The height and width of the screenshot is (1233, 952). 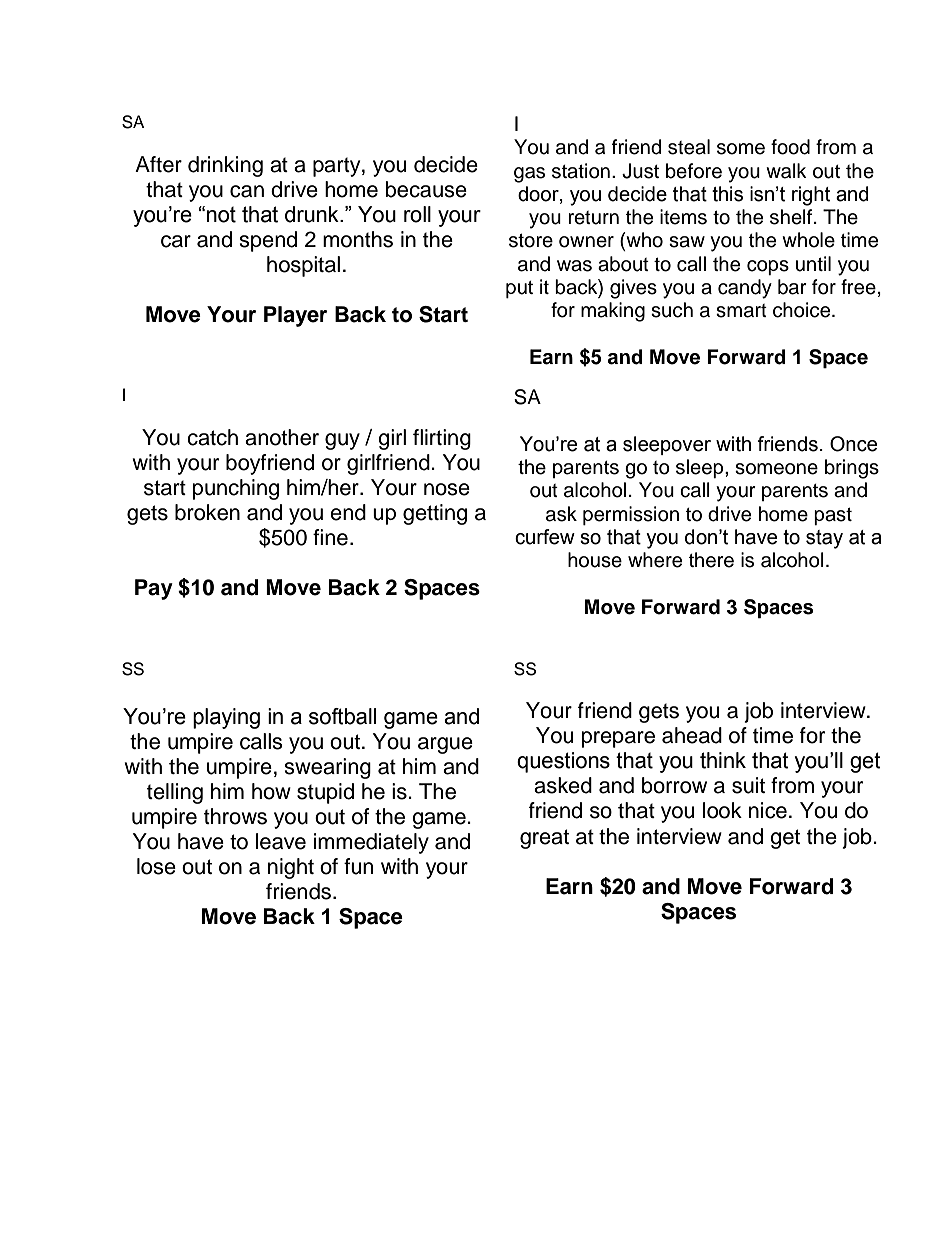 I want to click on leave, so click(x=281, y=841).
